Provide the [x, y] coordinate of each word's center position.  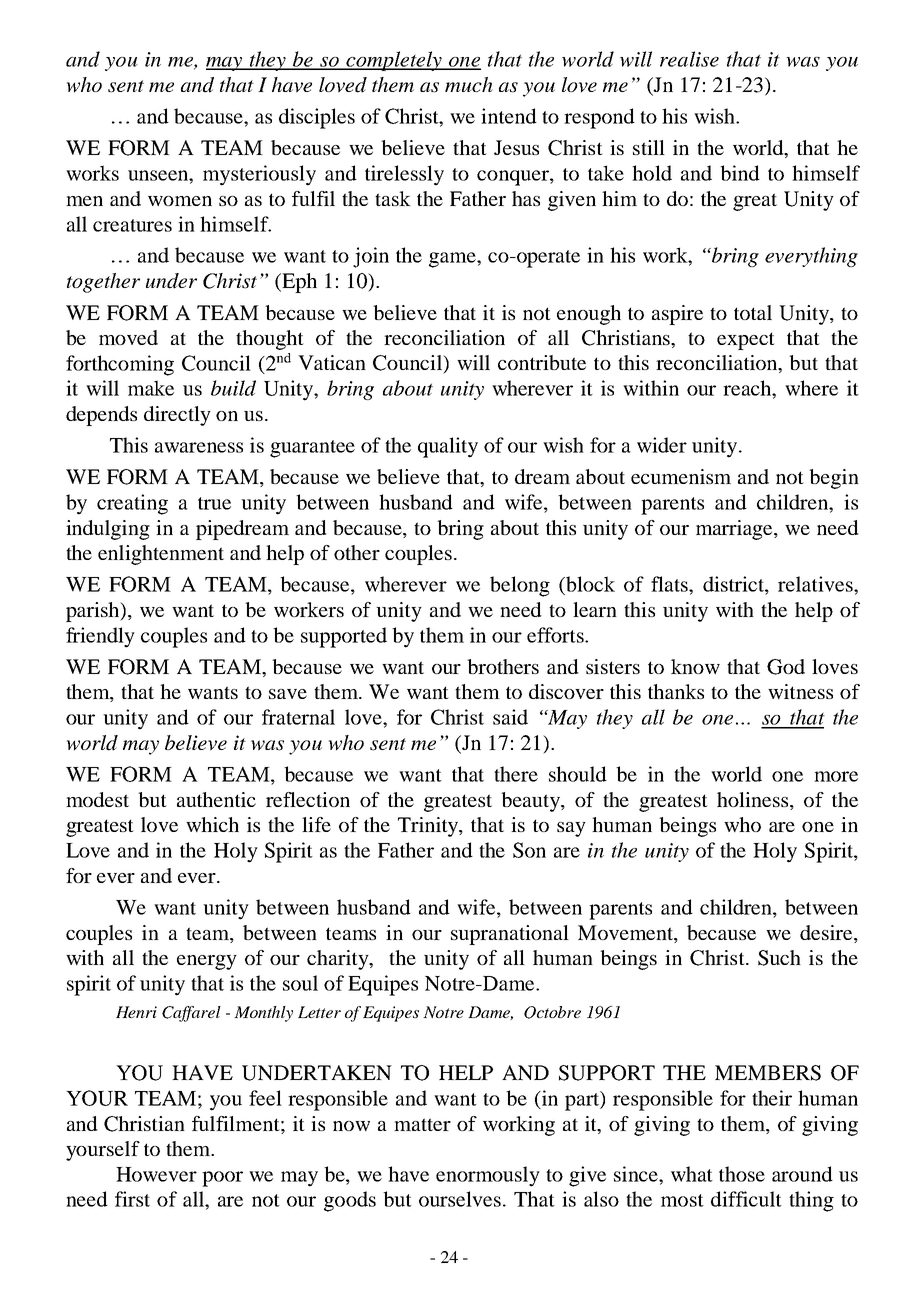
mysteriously [259, 175]
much [469, 84]
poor [222, 1179]
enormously [488, 1176]
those [742, 1174]
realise [689, 59]
